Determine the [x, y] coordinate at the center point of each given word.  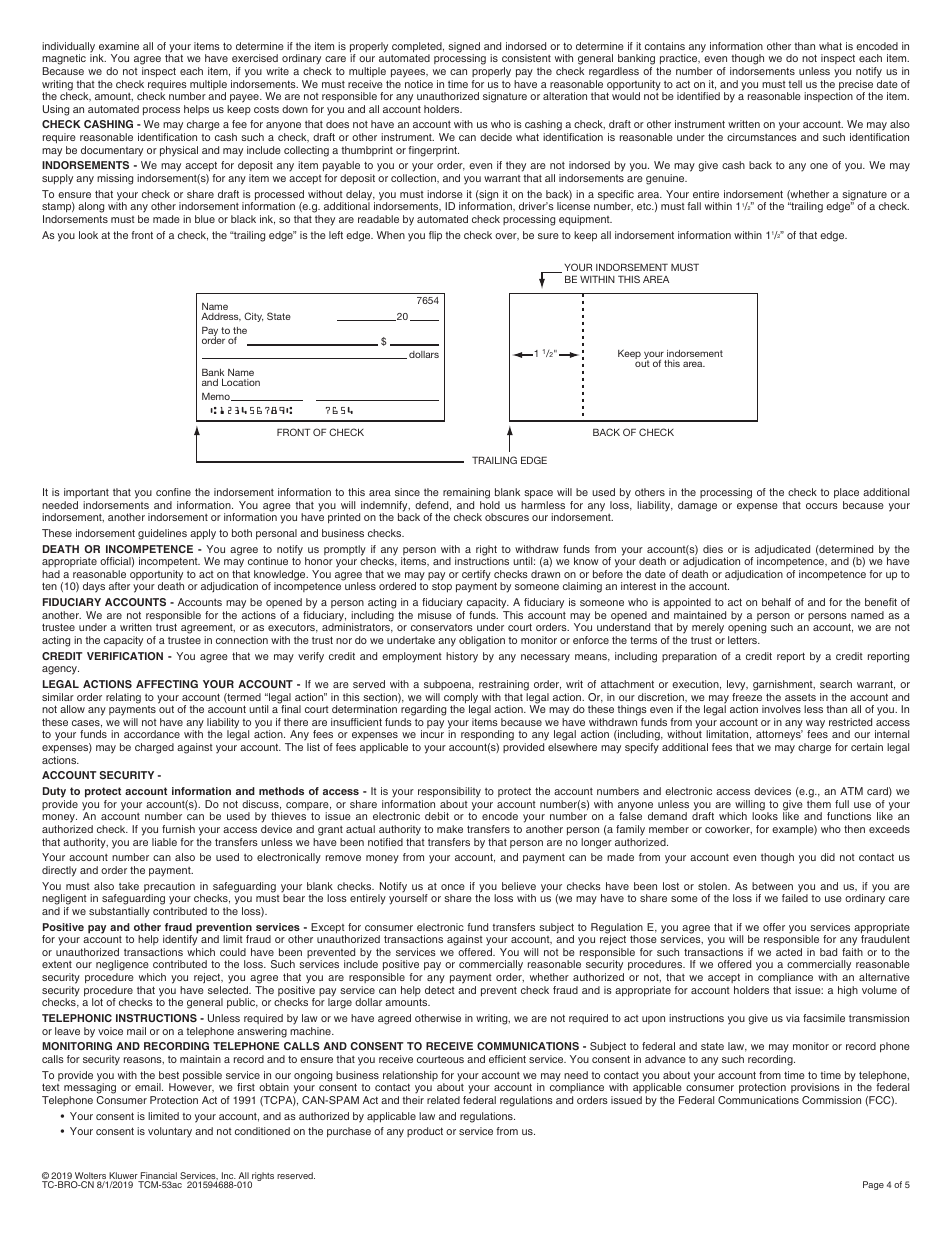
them [819, 804]
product [425, 1132]
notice [419, 84]
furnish [178, 829]
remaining [466, 493]
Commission [831, 1100]
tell [795, 84]
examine [119, 46]
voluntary [170, 1132]
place [846, 493]
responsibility [449, 792]
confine [173, 492]
